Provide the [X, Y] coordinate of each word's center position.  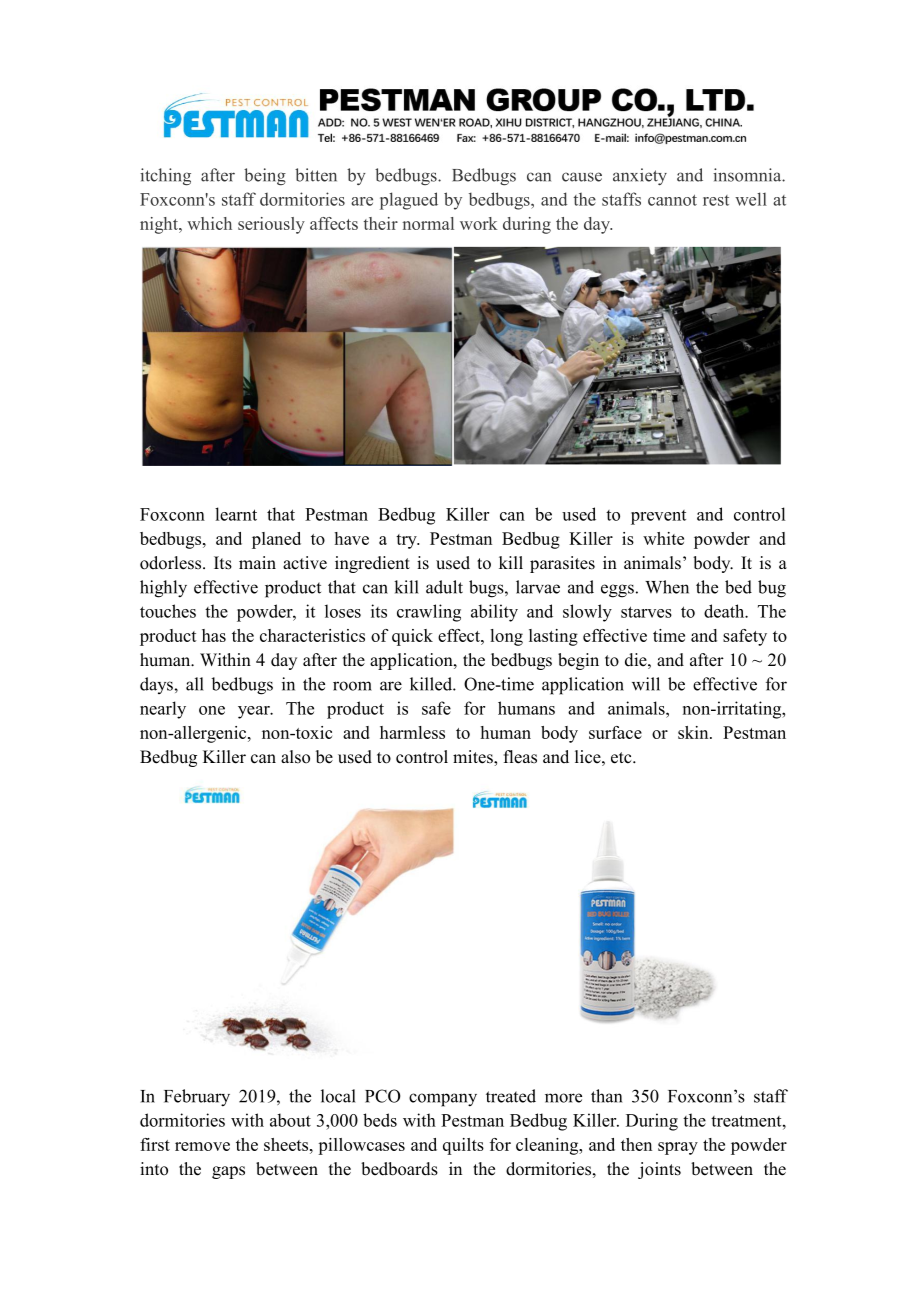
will [646, 684]
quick [412, 637]
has [214, 635]
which [209, 223]
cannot [672, 200]
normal [428, 223]
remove [202, 1146]
